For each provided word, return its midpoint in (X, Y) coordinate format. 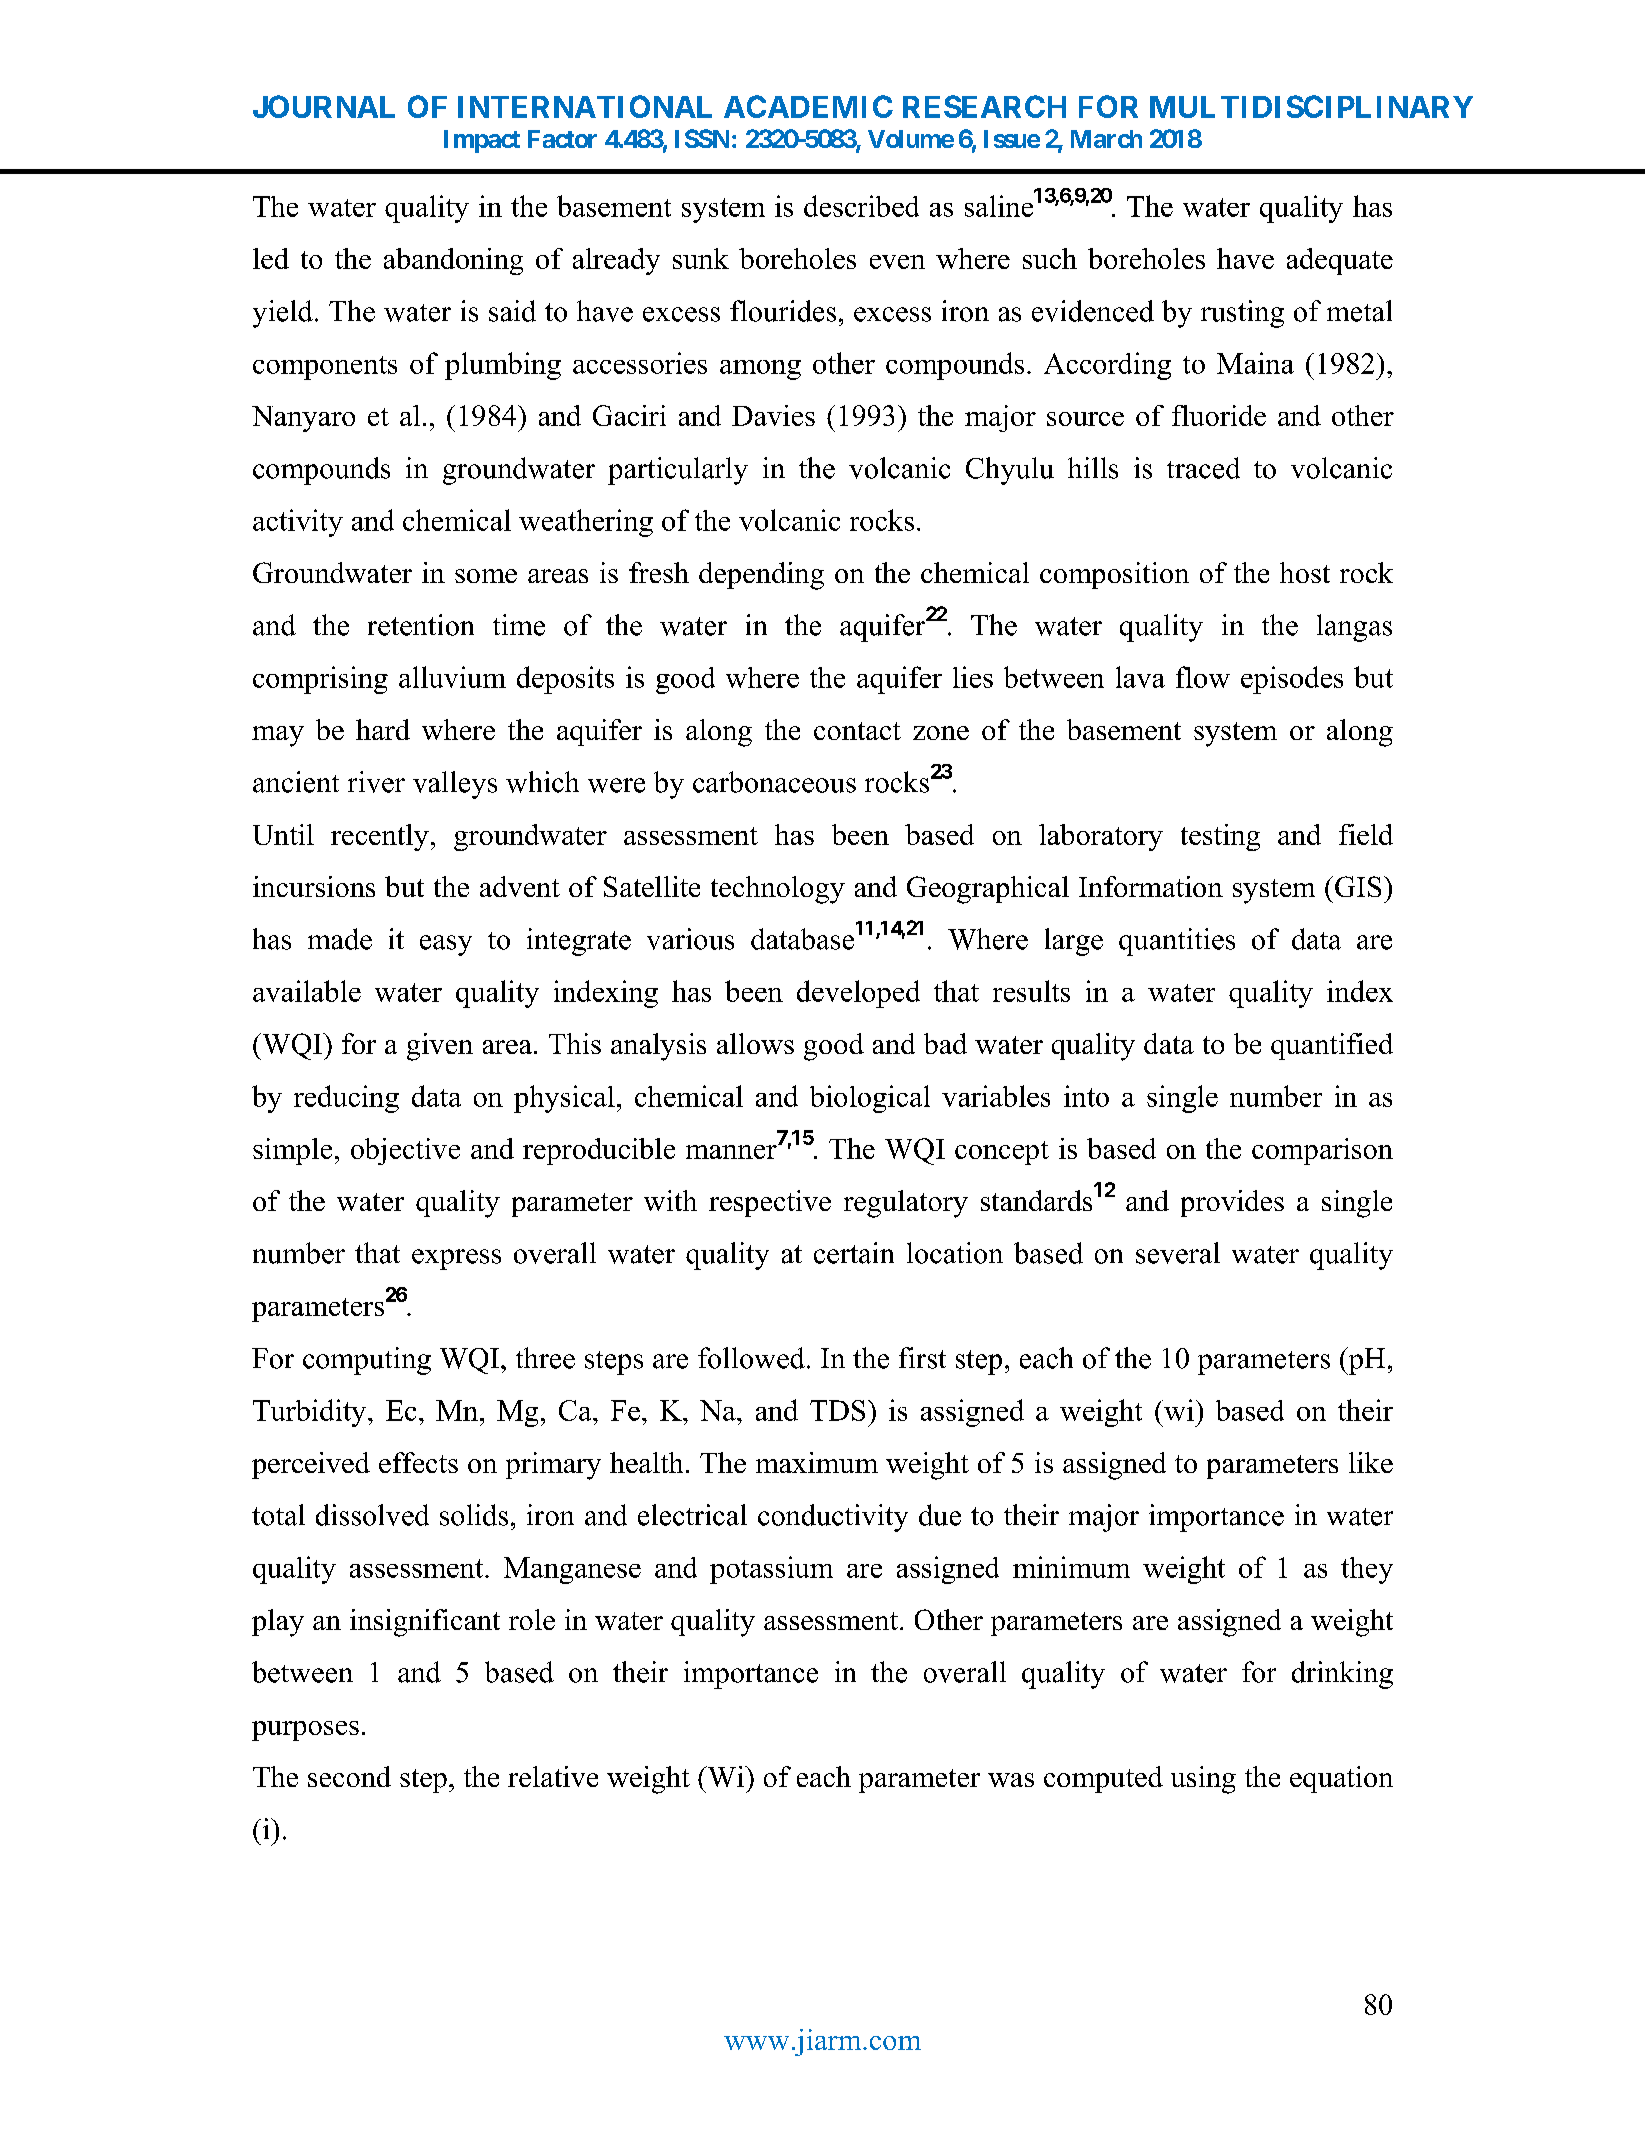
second (349, 1776)
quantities (1177, 942)
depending (761, 576)
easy (446, 945)
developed (858, 994)
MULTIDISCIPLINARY (1311, 106)
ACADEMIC (808, 106)
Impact (482, 141)
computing (367, 1361)
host (1305, 572)
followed (751, 1358)
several (1178, 1253)
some (486, 576)
